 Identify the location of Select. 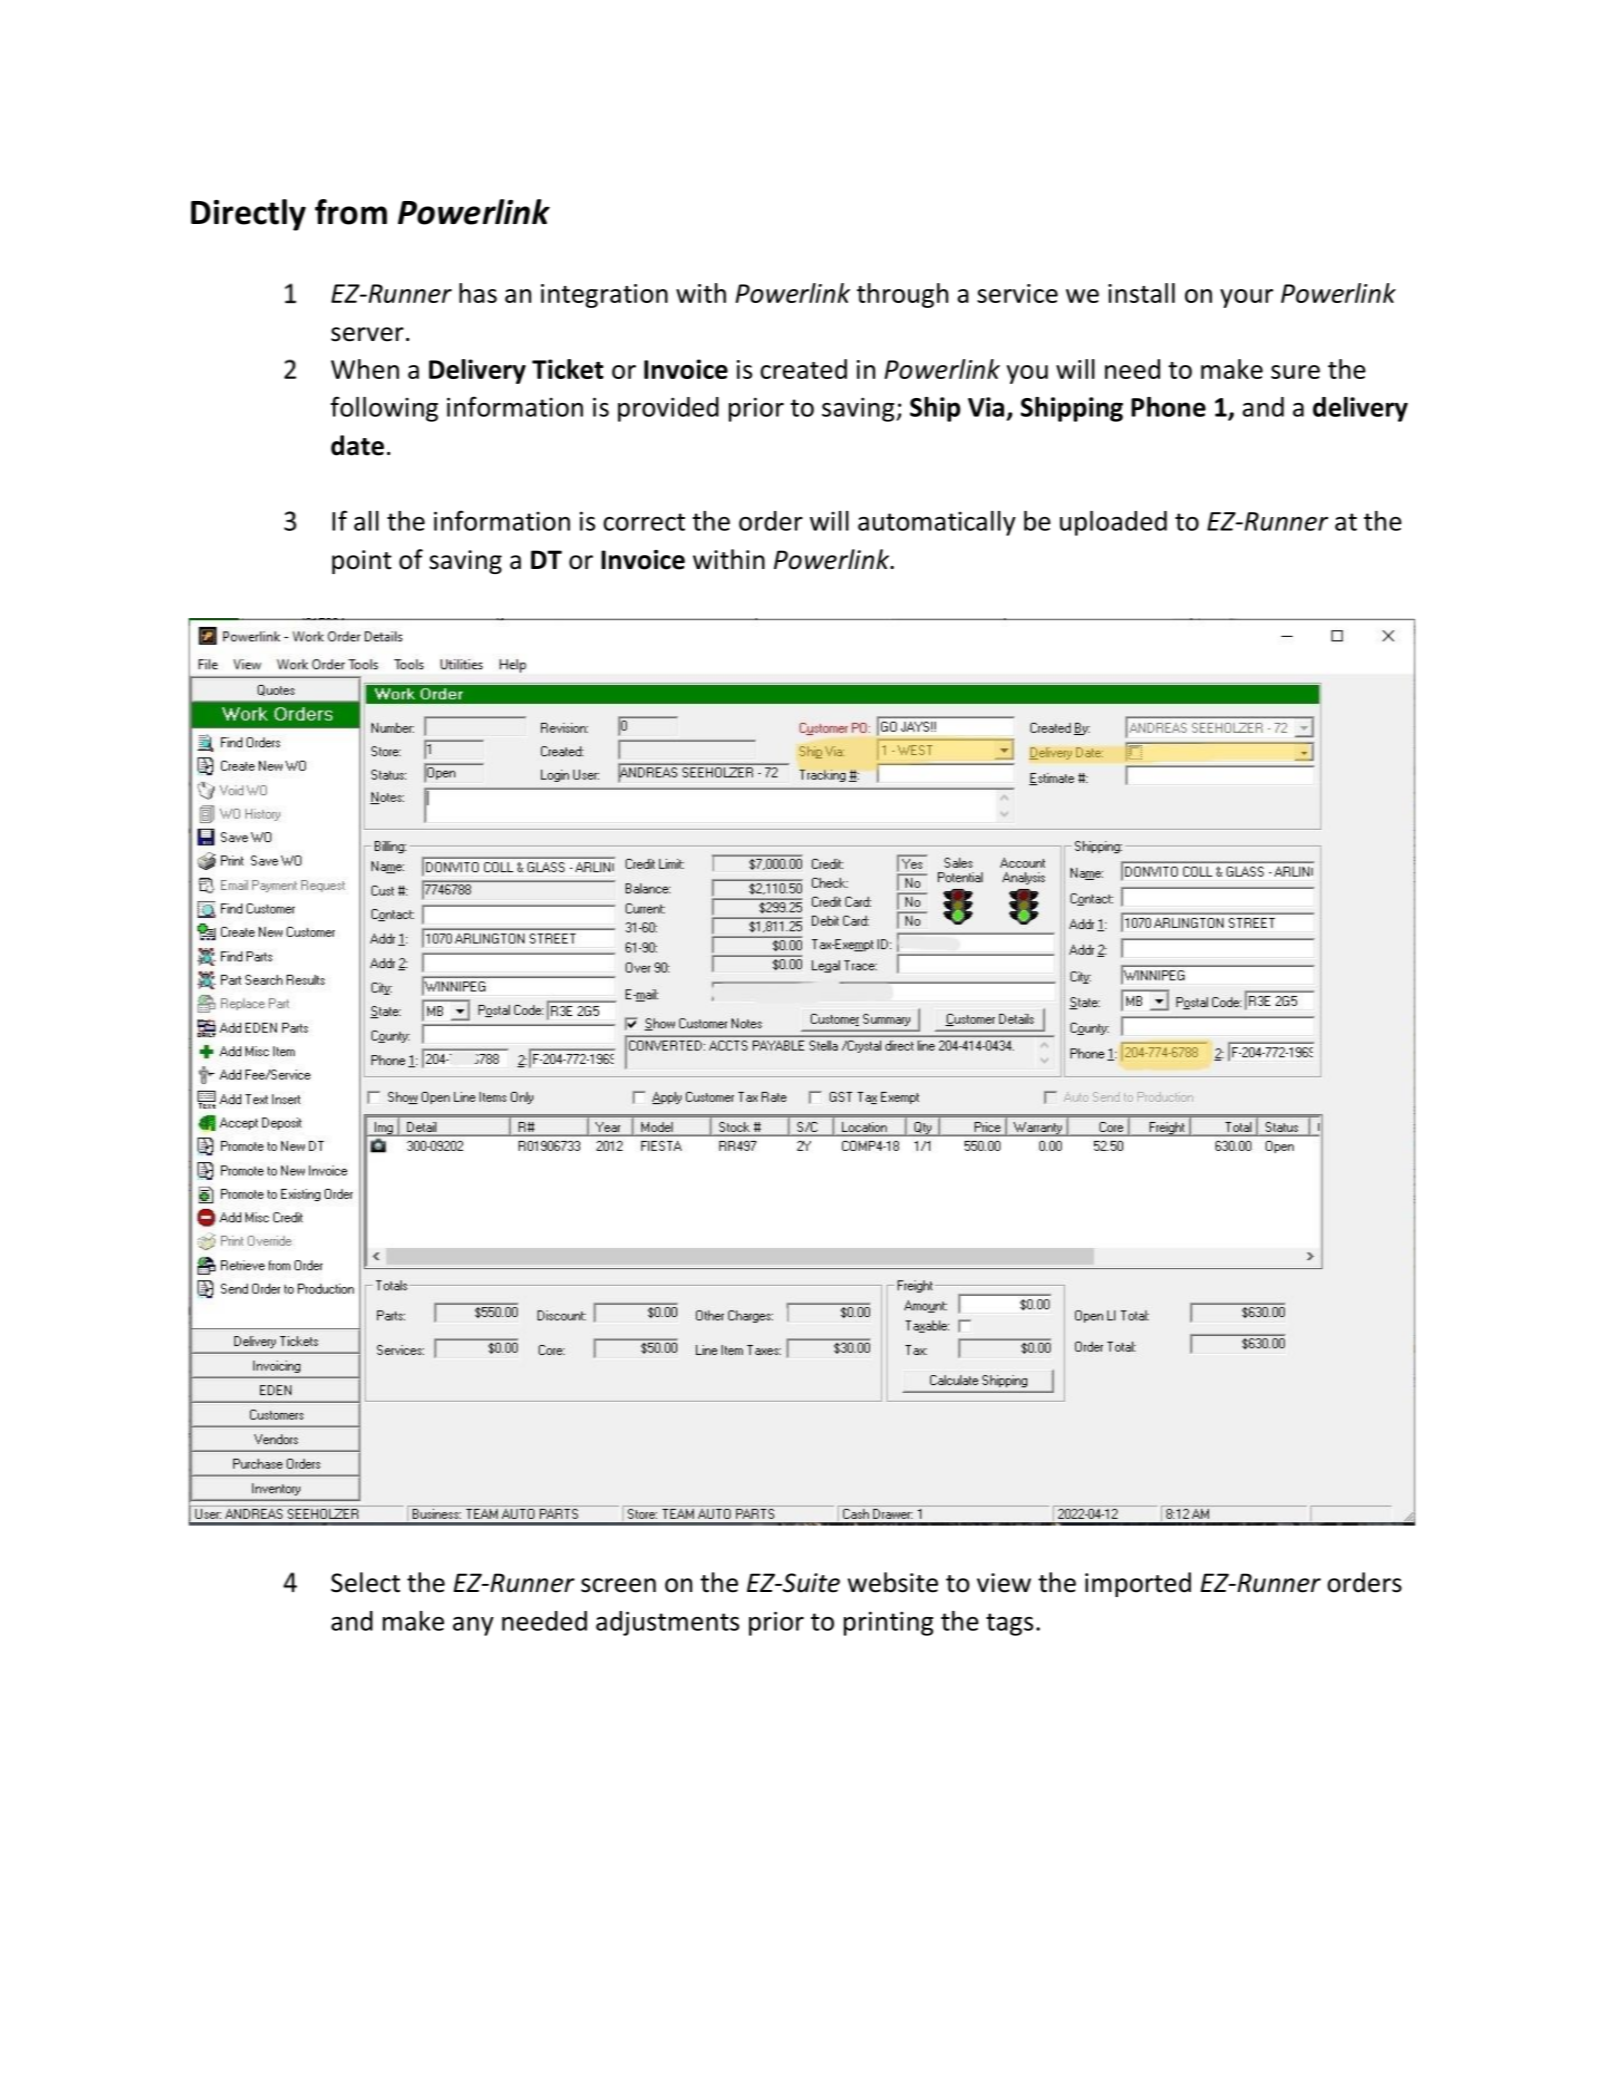
(365, 1582).
